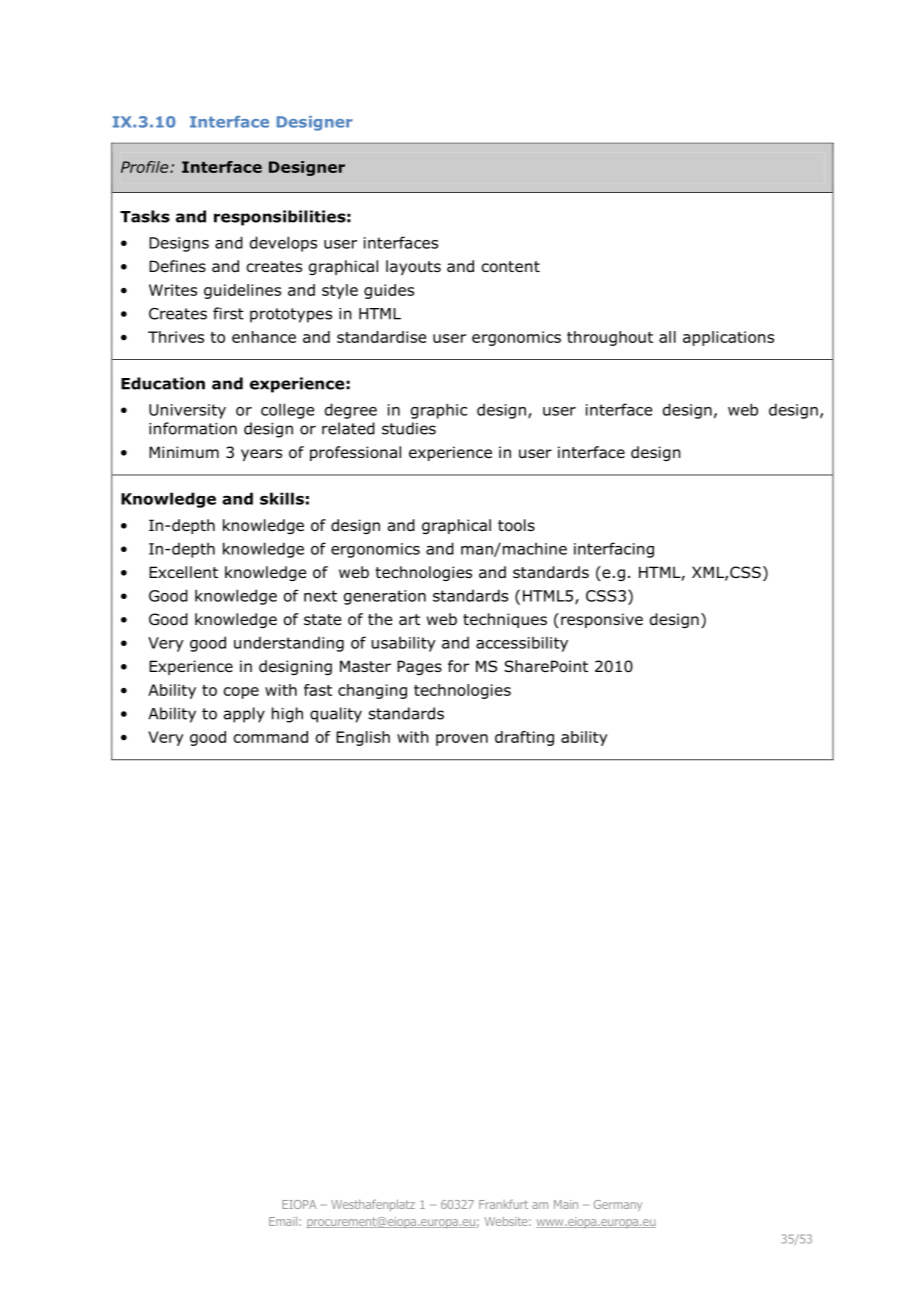 This screenshot has height=1308, width=924. Describe the element at coordinates (145, 216) in the screenshot. I see `Tasks` at that location.
